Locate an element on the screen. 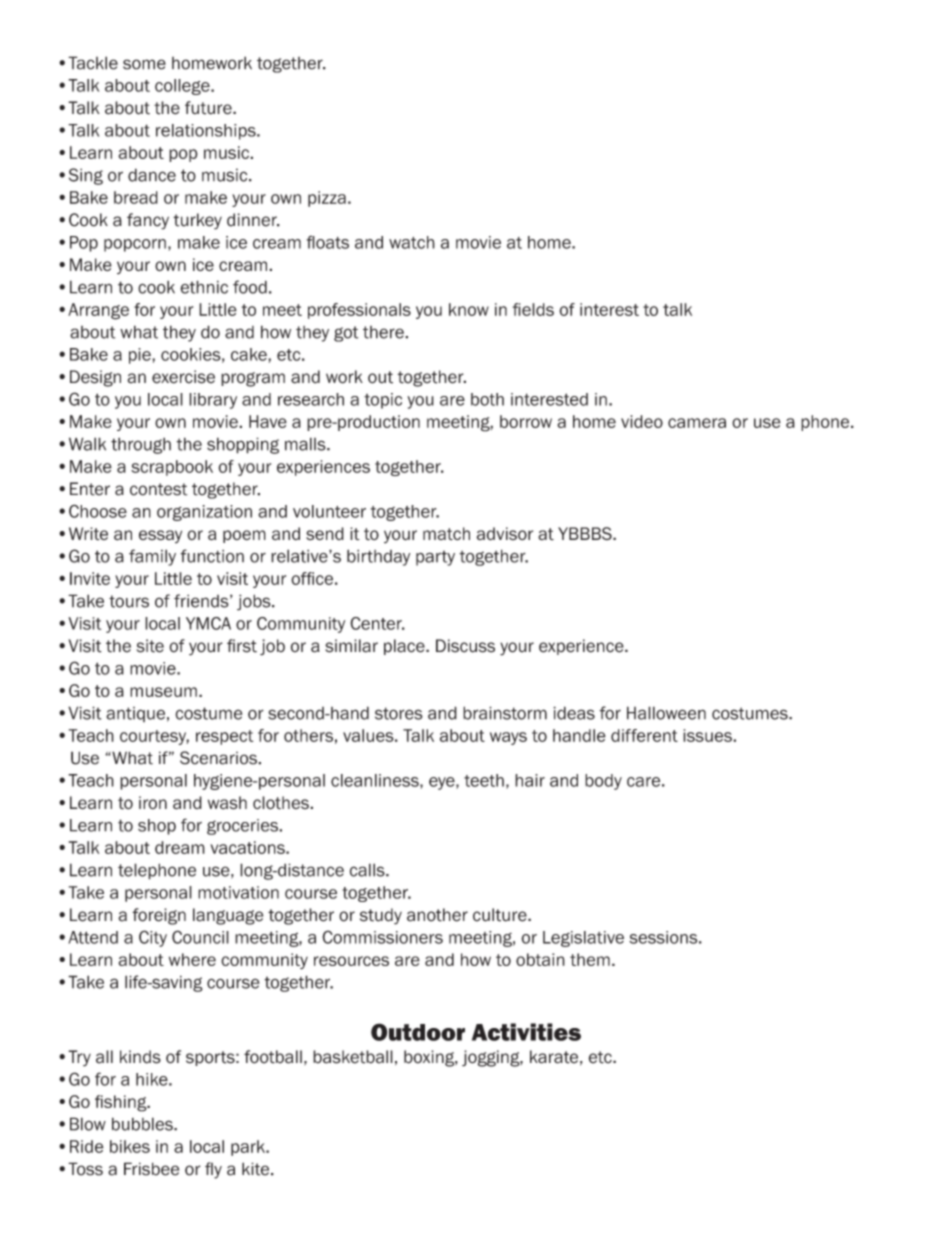  fields is located at coordinates (533, 309).
